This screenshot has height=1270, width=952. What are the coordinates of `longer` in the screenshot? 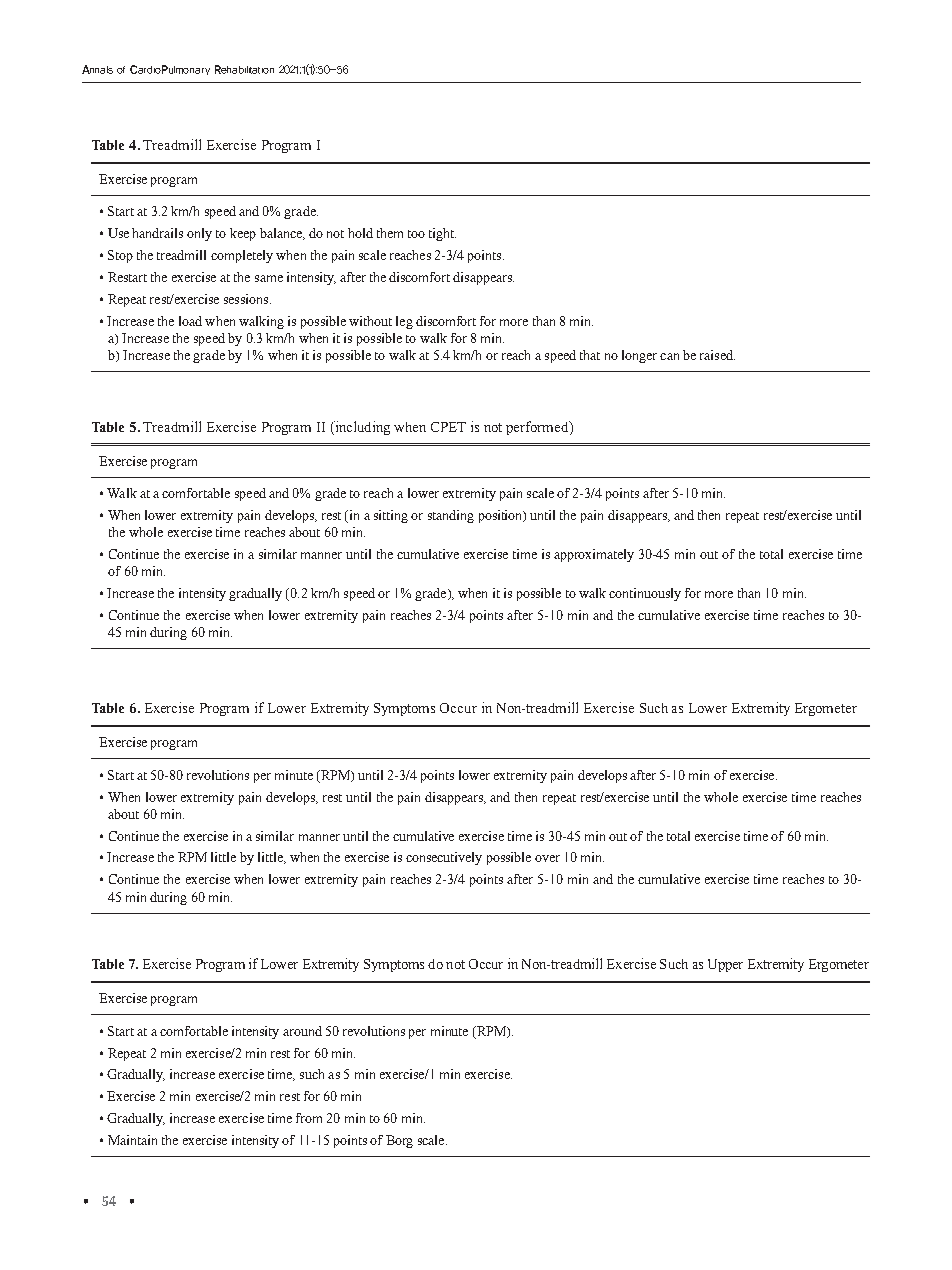 It's located at (639, 356).
